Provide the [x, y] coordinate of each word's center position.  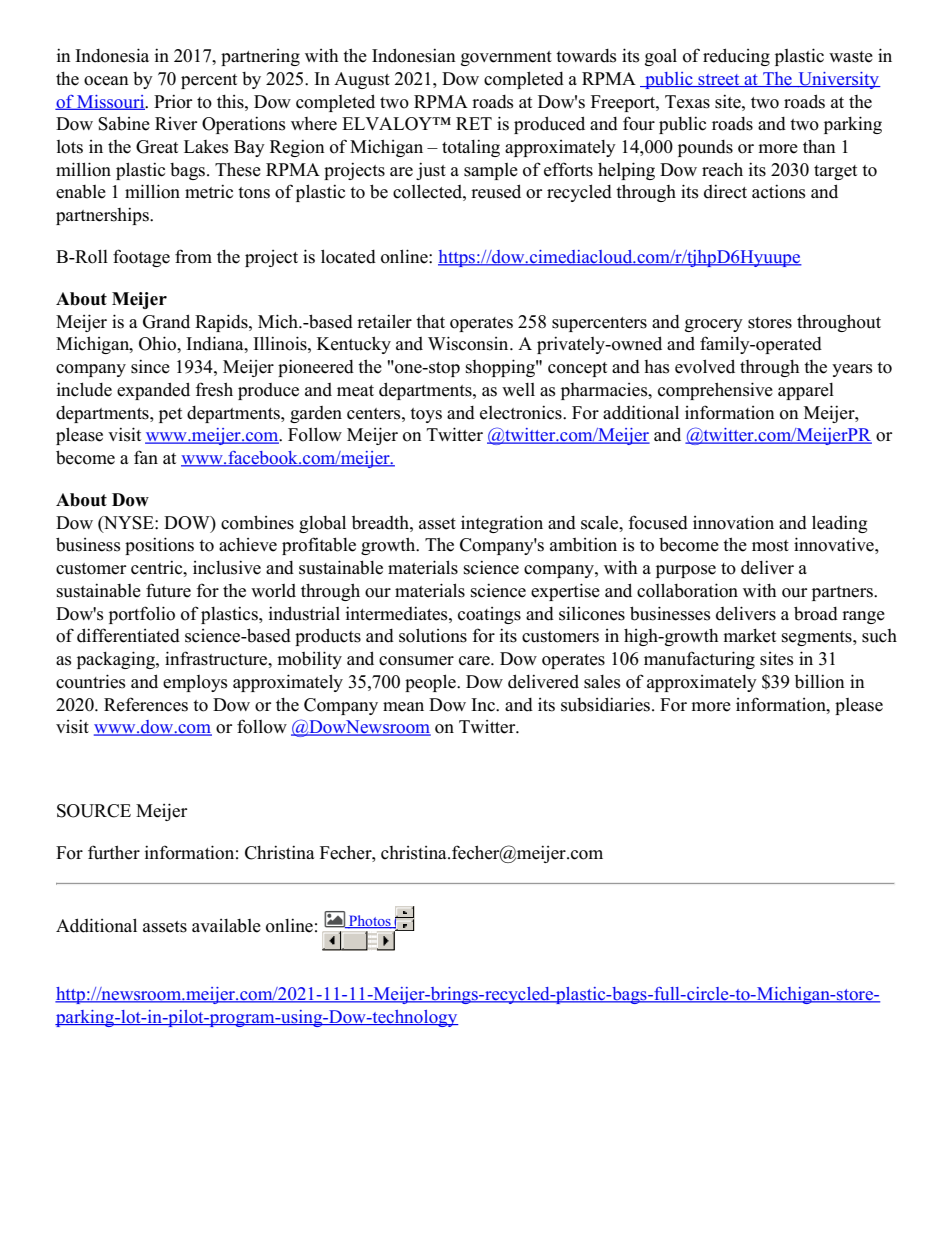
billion [820, 681]
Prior [173, 101]
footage [141, 258]
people [431, 683]
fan [146, 457]
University [838, 80]
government [506, 58]
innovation [733, 522]
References [146, 704]
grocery [714, 325]
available [226, 926]
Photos [370, 922]
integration [502, 524]
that [430, 321]
